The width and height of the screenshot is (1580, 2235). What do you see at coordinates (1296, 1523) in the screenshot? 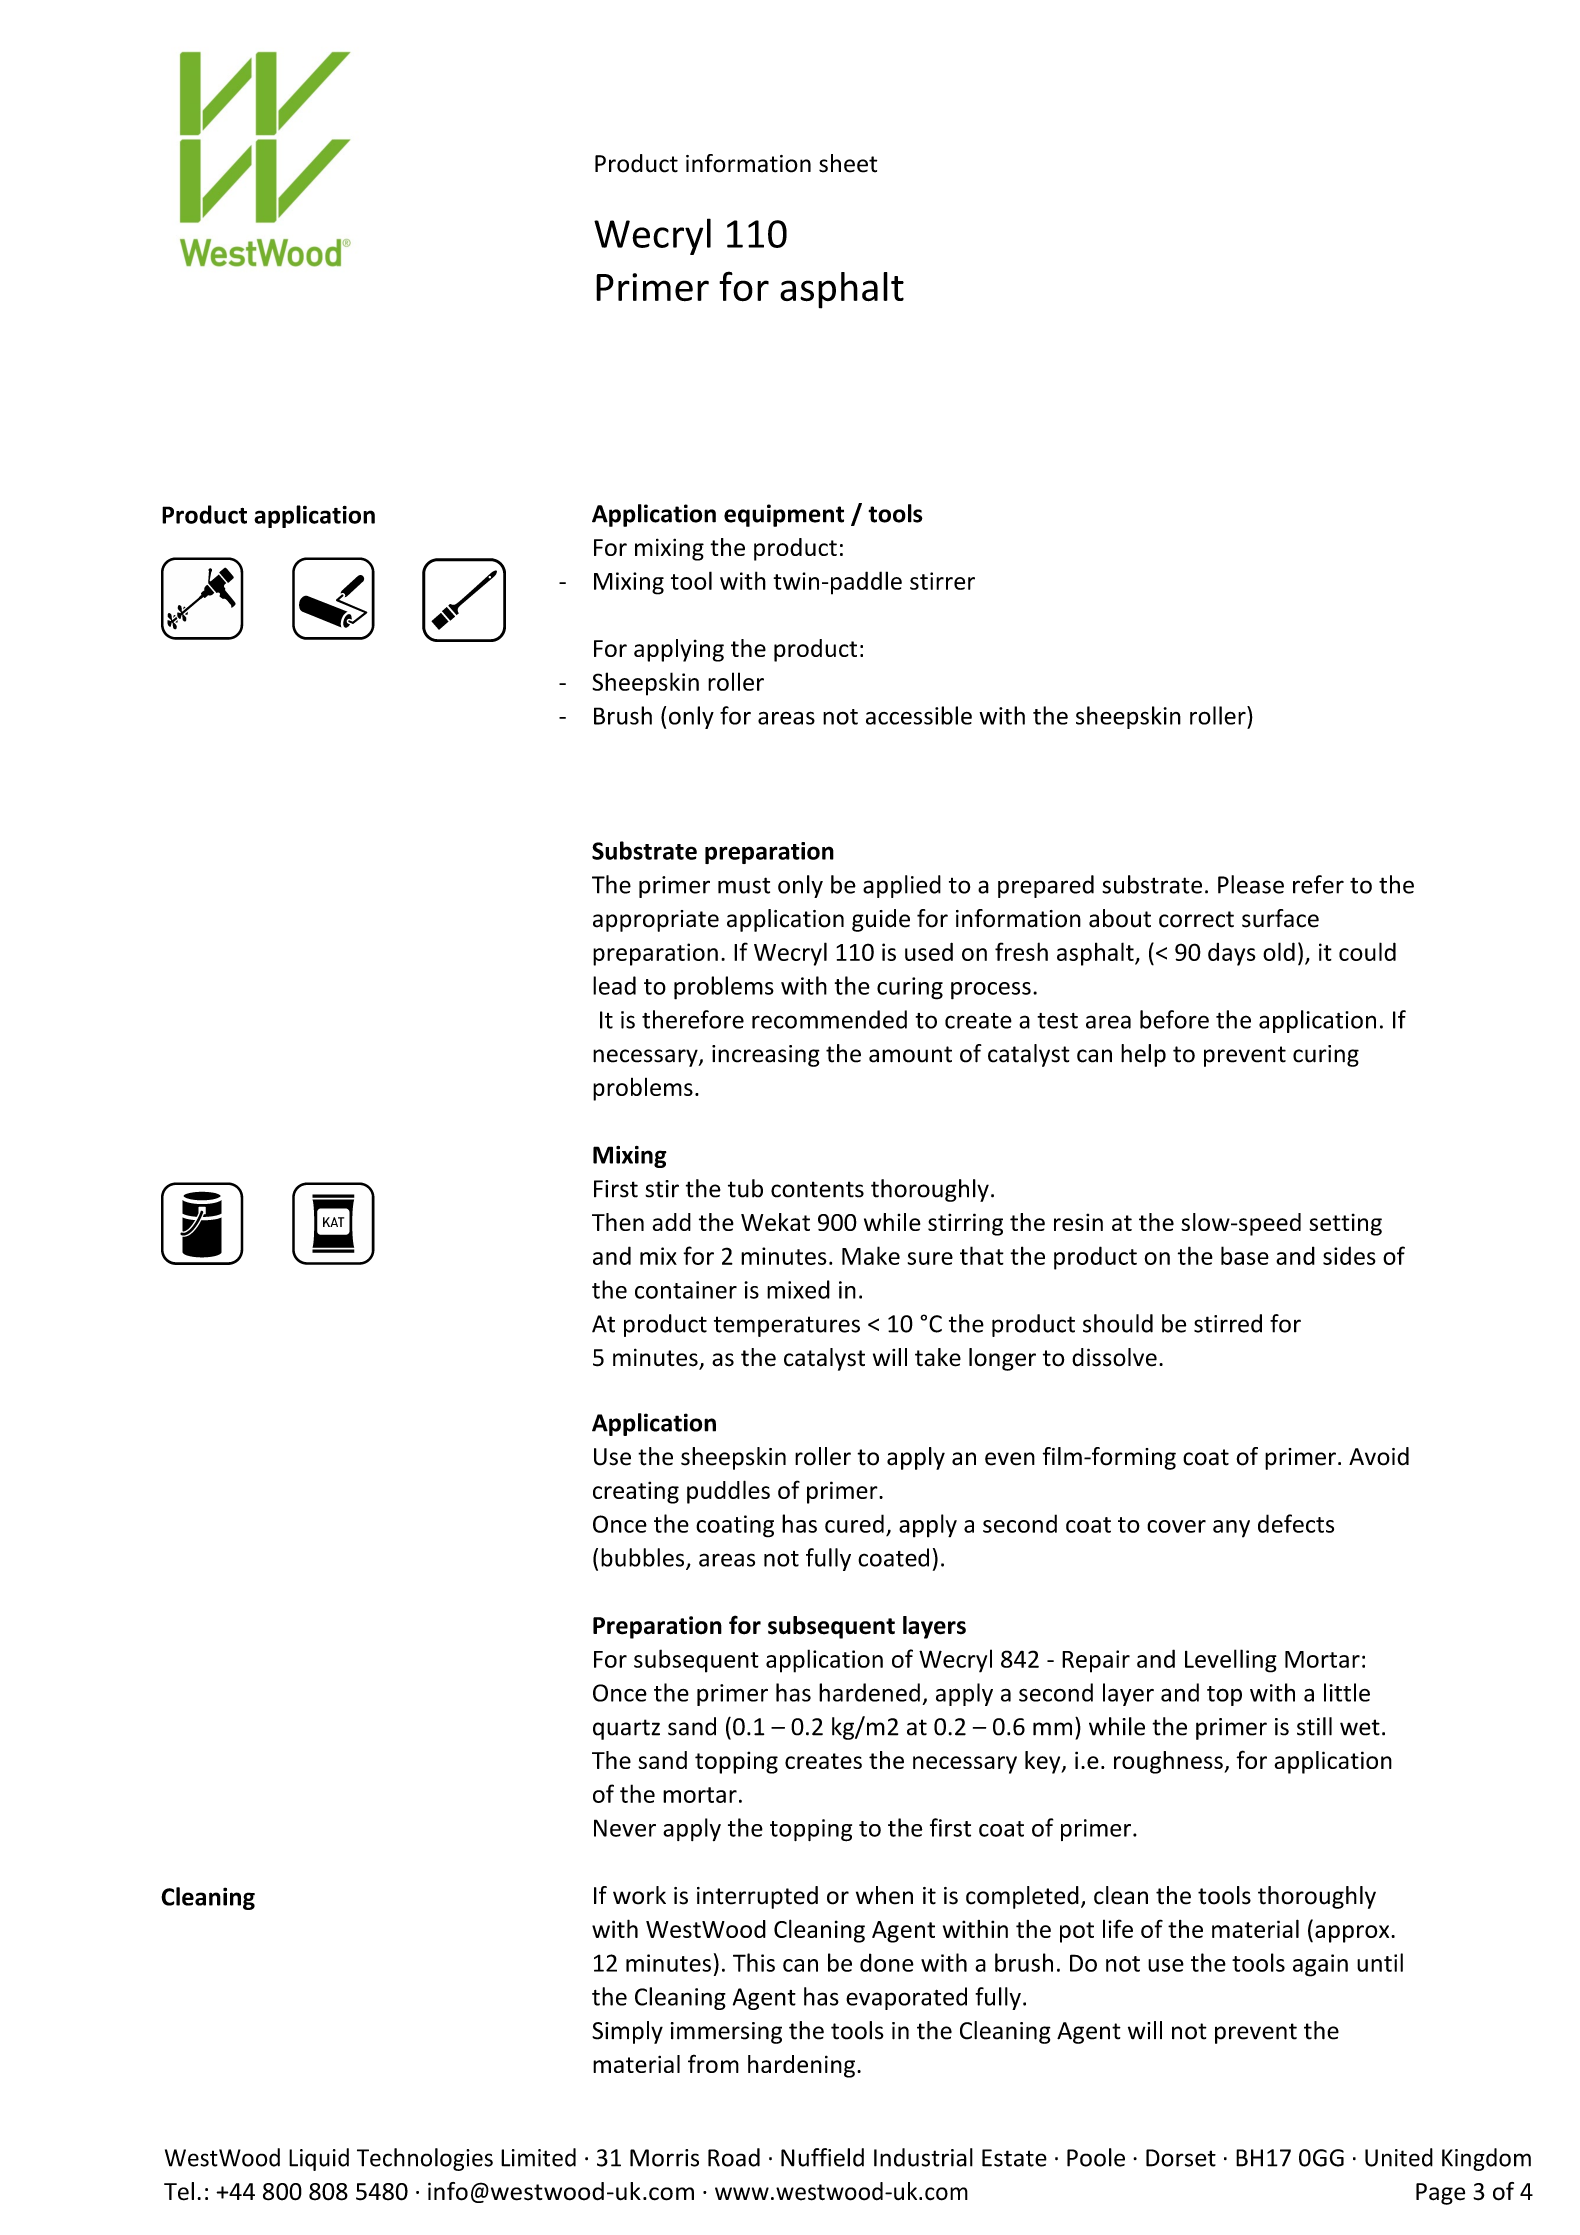
I see `defects` at bounding box center [1296, 1523].
